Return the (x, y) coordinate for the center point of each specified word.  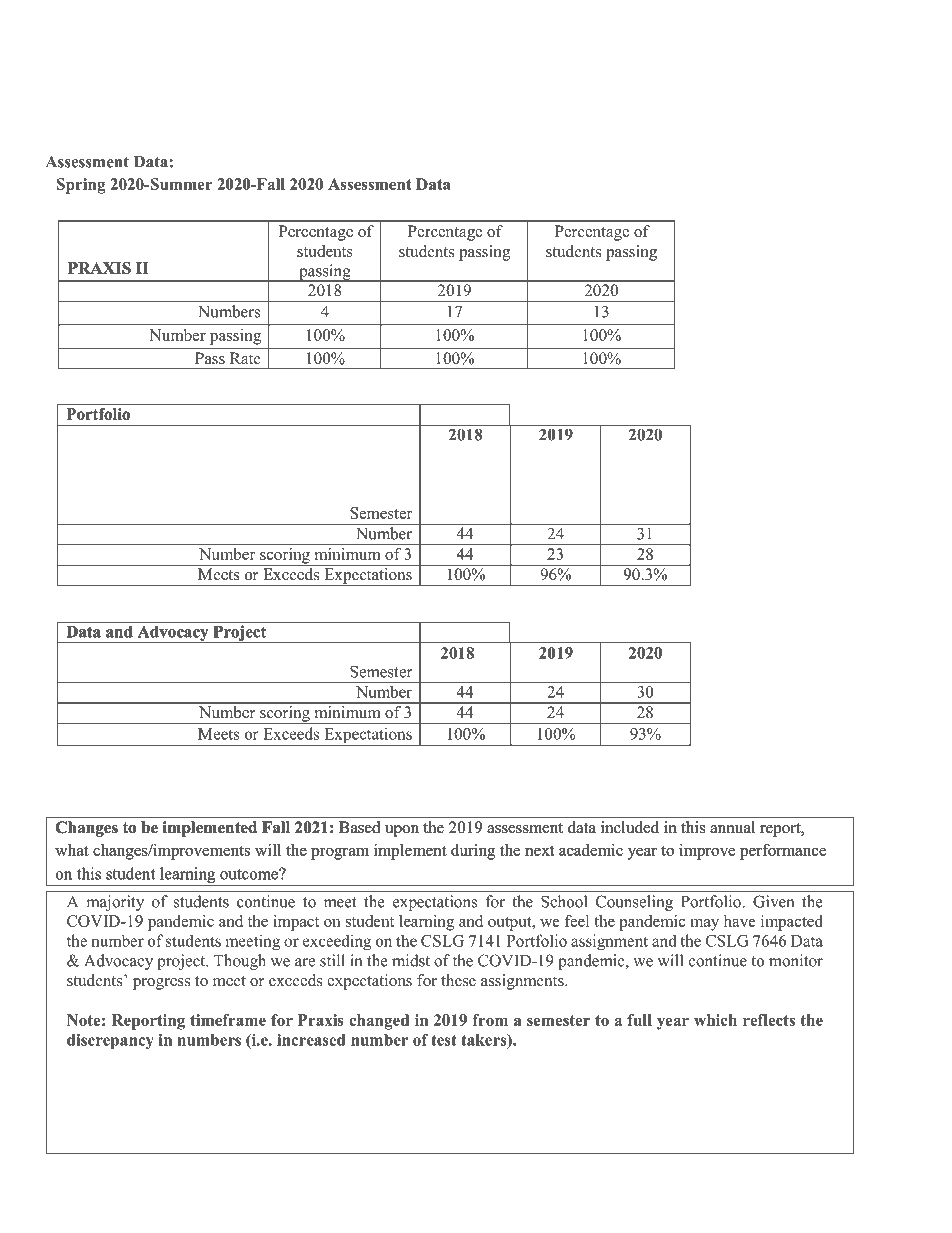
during (473, 852)
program (340, 854)
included (630, 827)
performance (783, 852)
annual (732, 827)
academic (591, 850)
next (539, 851)
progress (161, 984)
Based (359, 827)
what (72, 850)
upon (402, 831)
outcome (250, 874)
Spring (81, 186)
